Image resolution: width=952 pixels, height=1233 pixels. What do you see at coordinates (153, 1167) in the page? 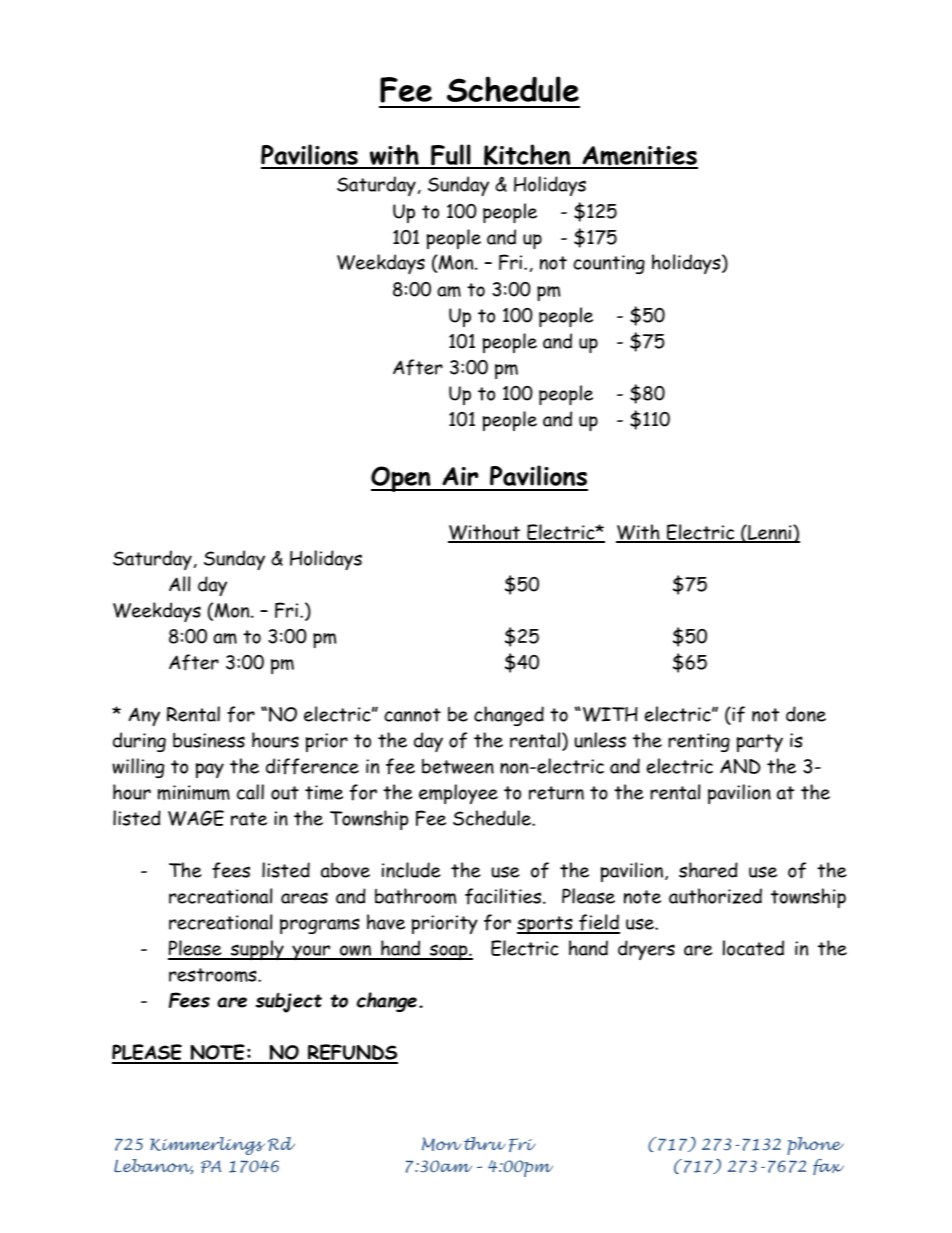
I see `Lebanon` at bounding box center [153, 1167].
